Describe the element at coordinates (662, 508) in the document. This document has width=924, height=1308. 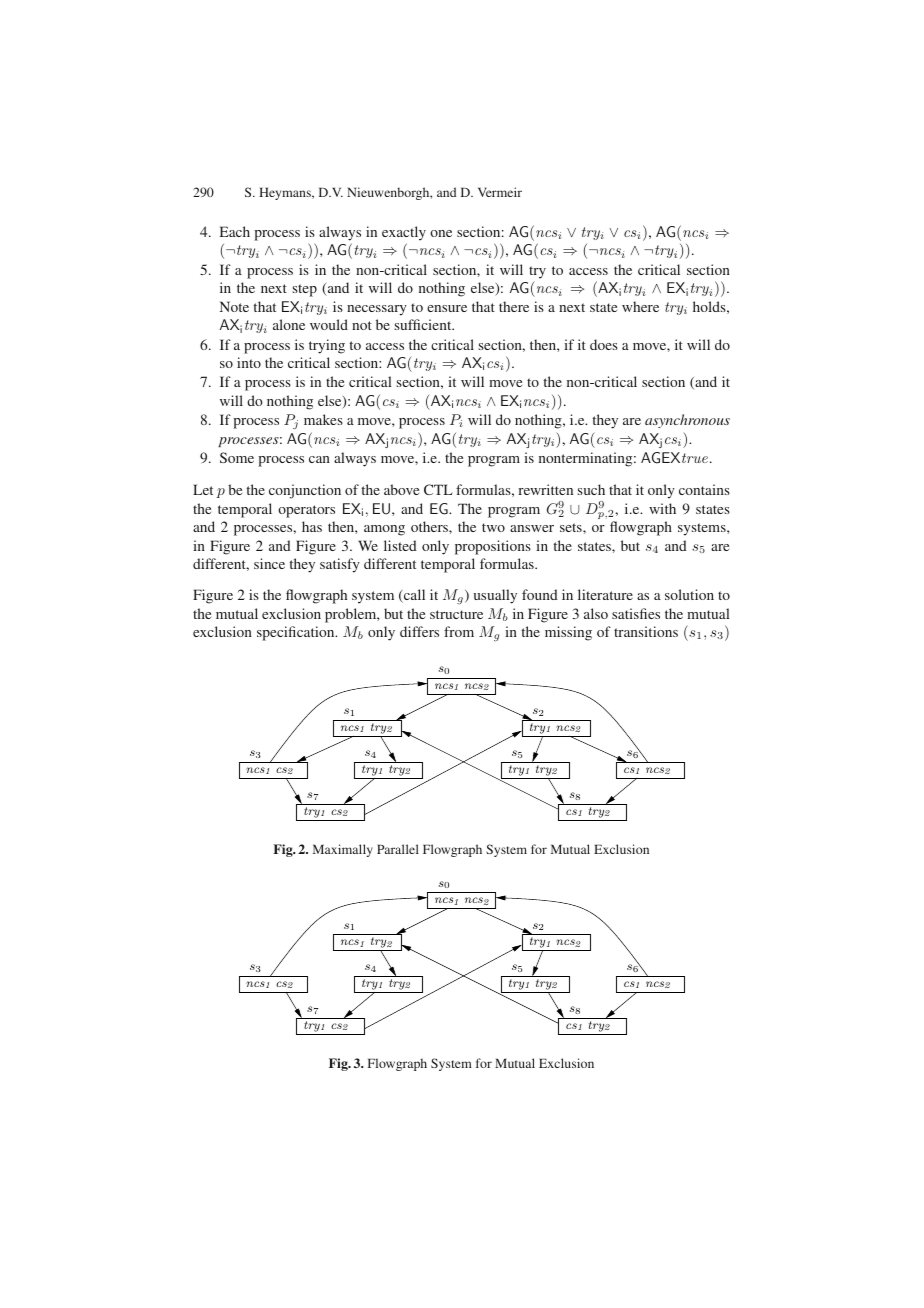
I see `with` at that location.
